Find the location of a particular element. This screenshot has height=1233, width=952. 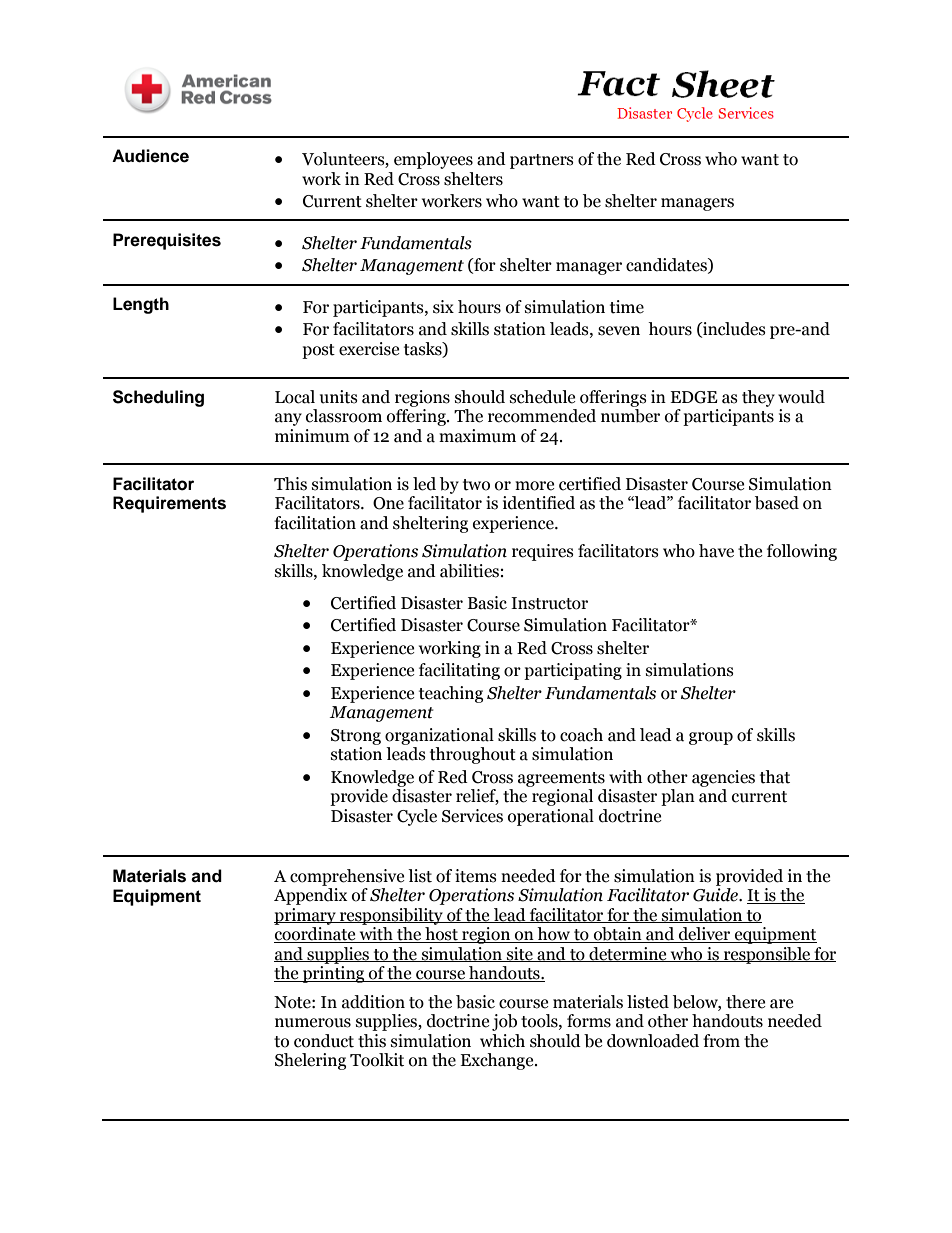

throughout is located at coordinates (473, 755).
